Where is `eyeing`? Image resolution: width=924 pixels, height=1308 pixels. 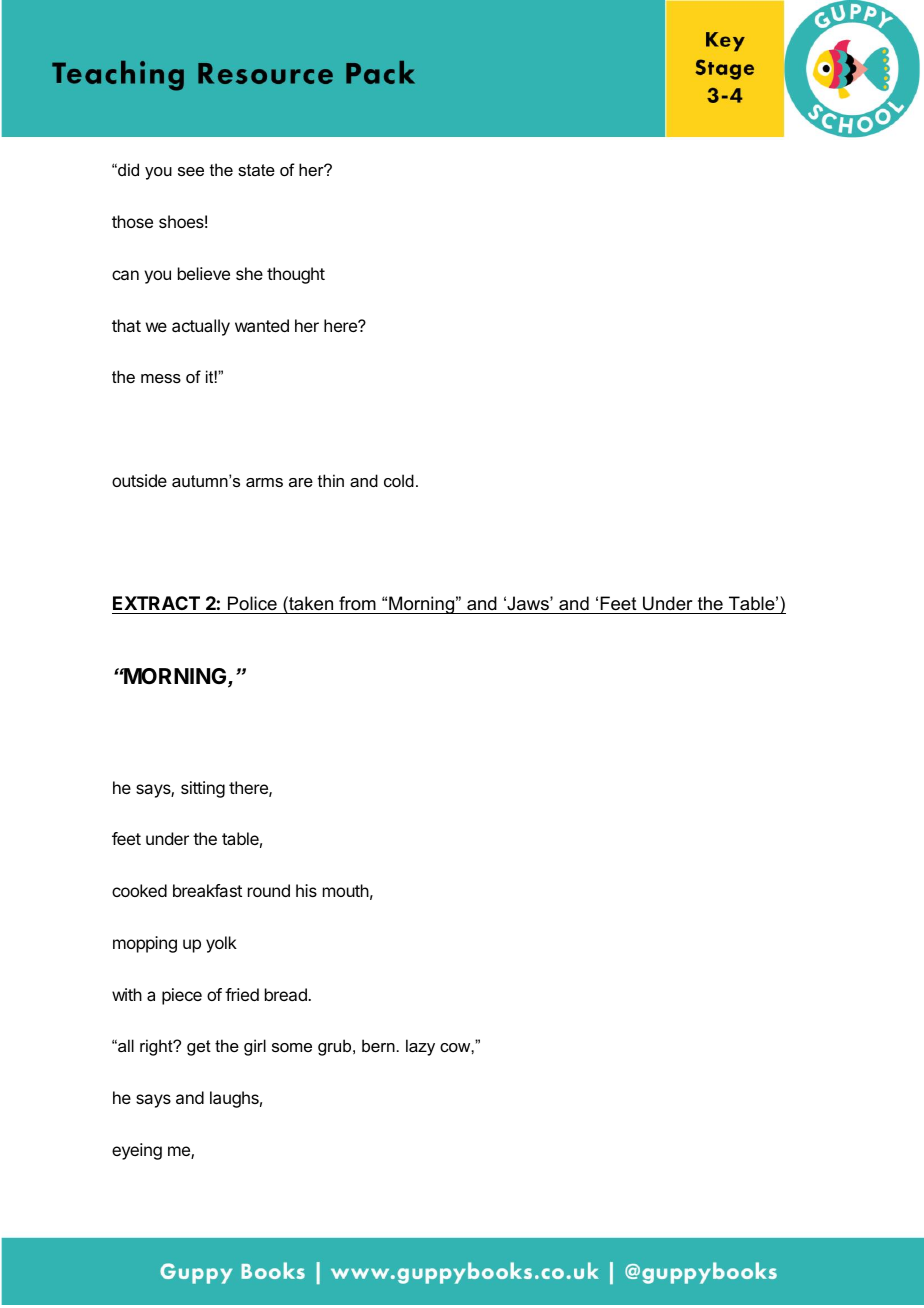
eyeing is located at coordinates (137, 1151).
